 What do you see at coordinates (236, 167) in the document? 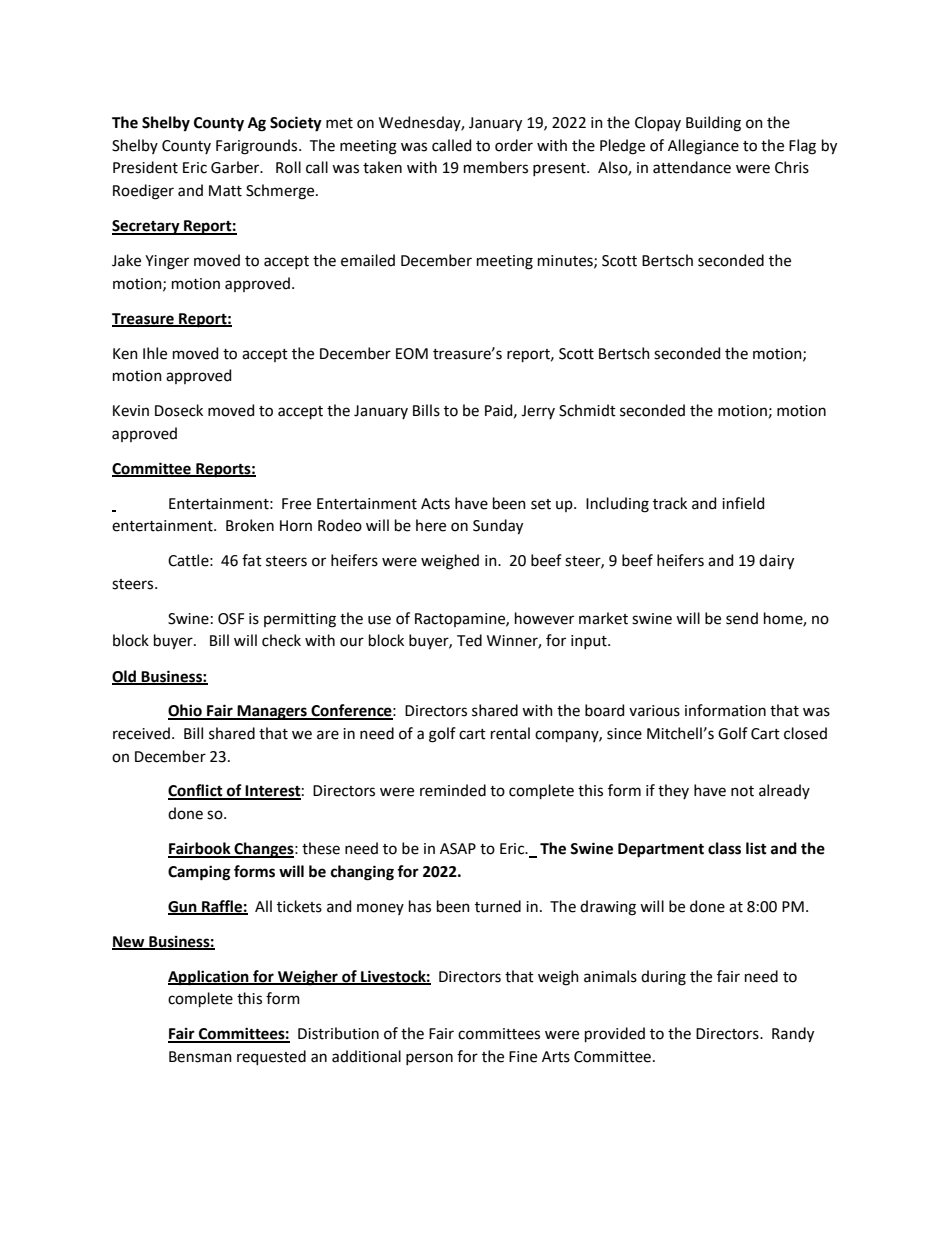
I see `Garber` at bounding box center [236, 167].
